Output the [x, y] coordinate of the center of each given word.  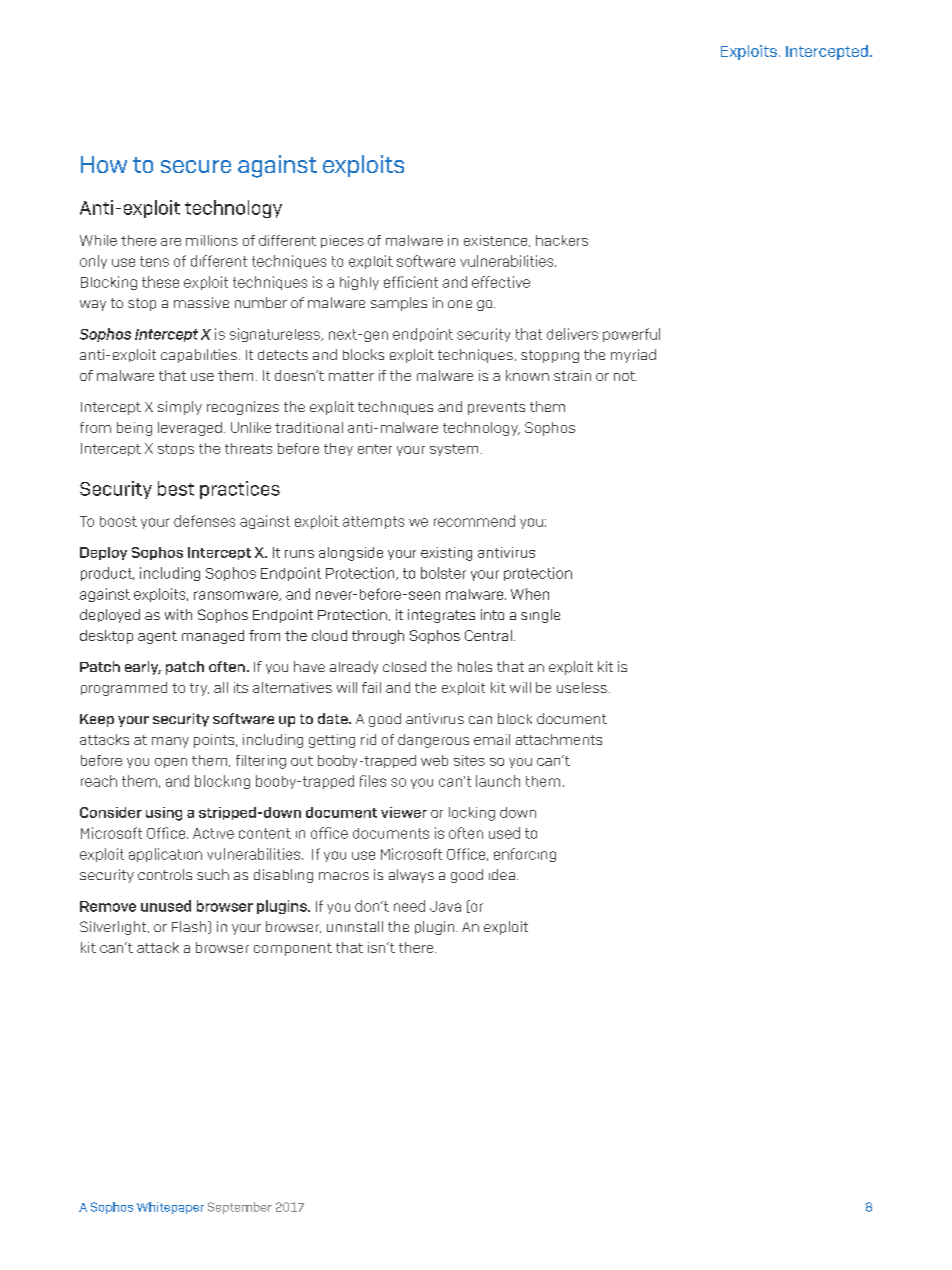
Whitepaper [170, 1208]
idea [502, 874]
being [134, 429]
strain [572, 375]
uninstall [355, 926]
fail [371, 687]
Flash [190, 927]
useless [582, 687]
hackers [562, 240]
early [143, 668]
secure [196, 166]
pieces [342, 241]
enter [375, 449]
